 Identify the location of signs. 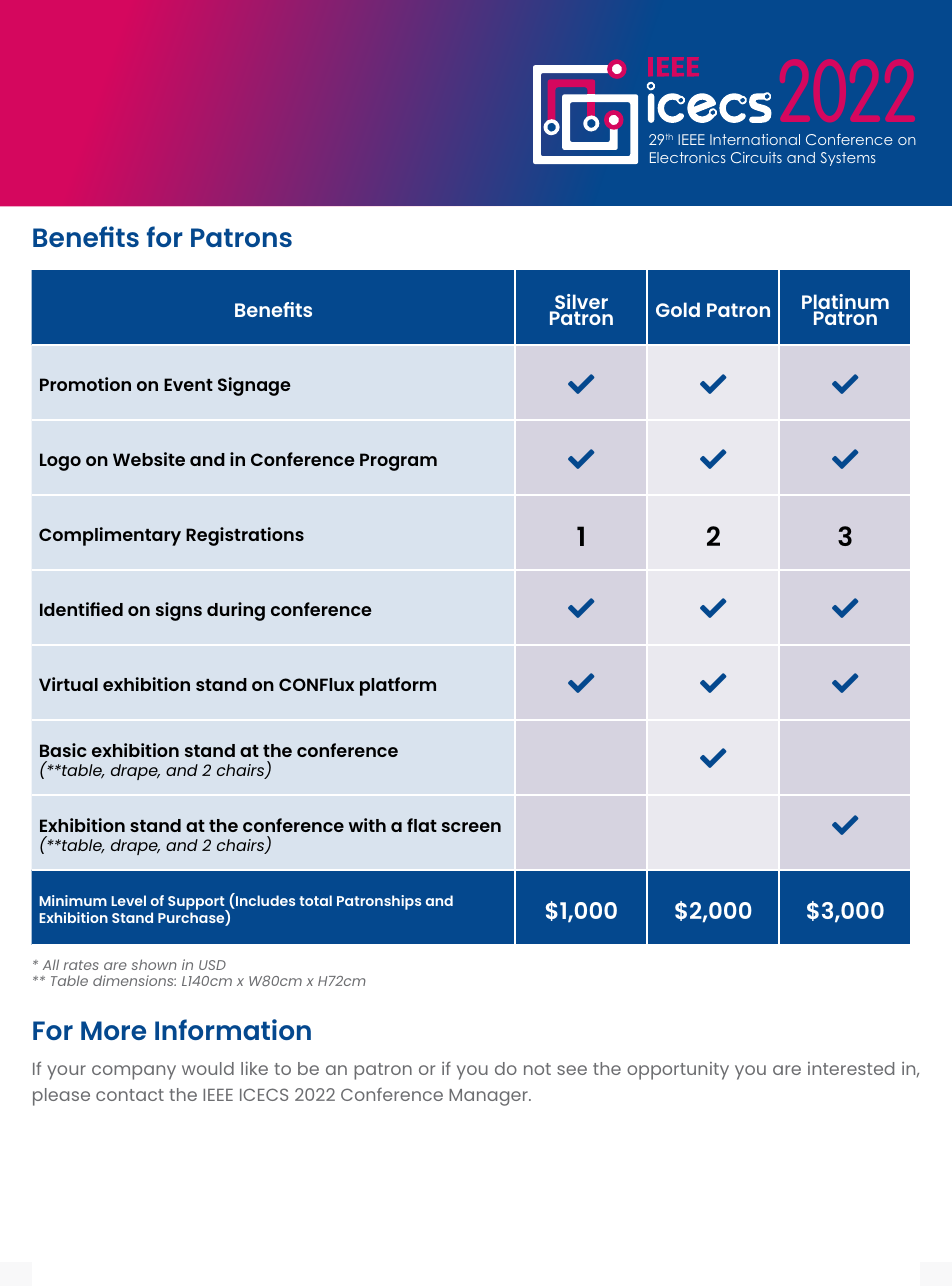
(179, 611).
